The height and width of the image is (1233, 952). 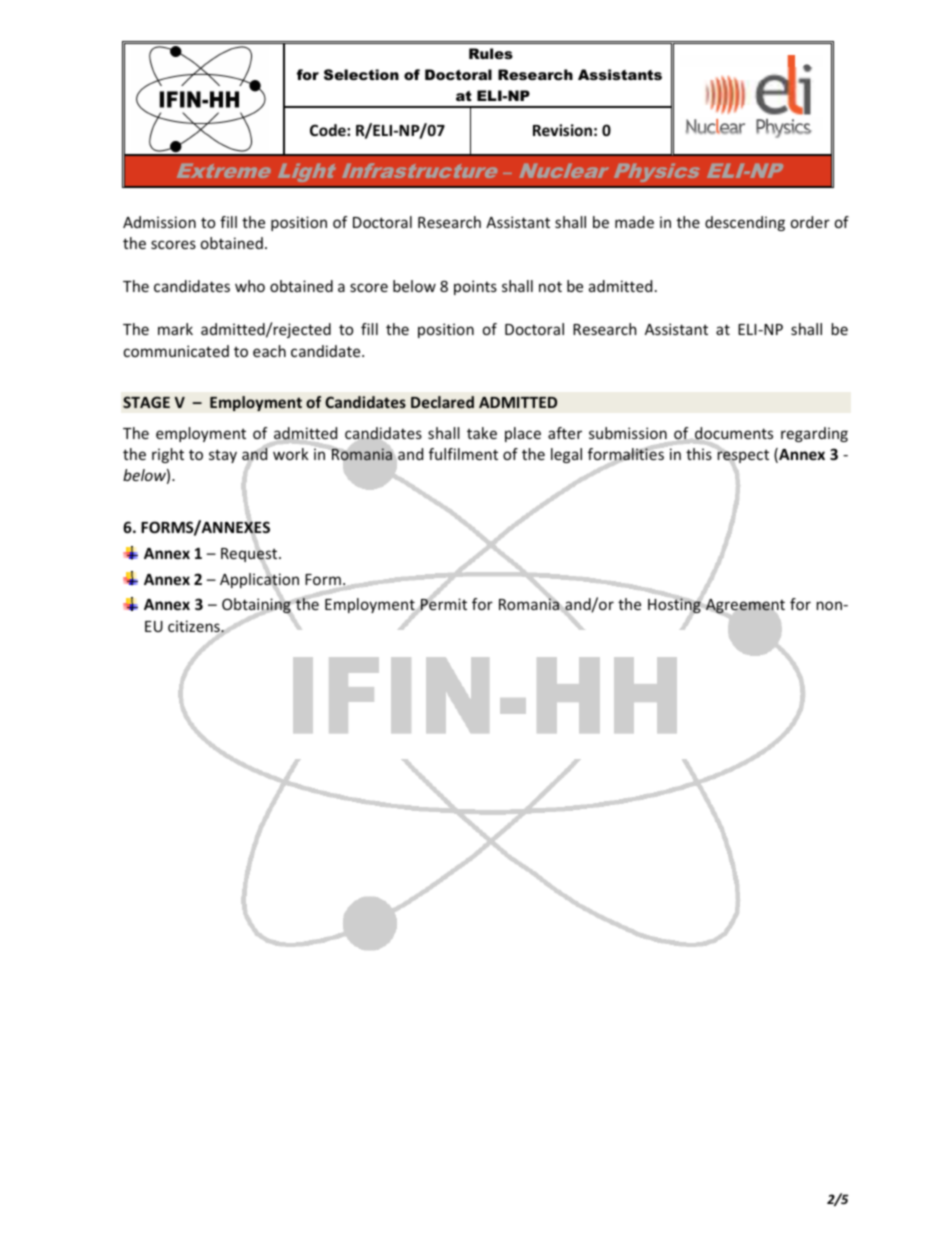 What do you see at coordinates (159, 222) in the image?
I see `Admission` at bounding box center [159, 222].
